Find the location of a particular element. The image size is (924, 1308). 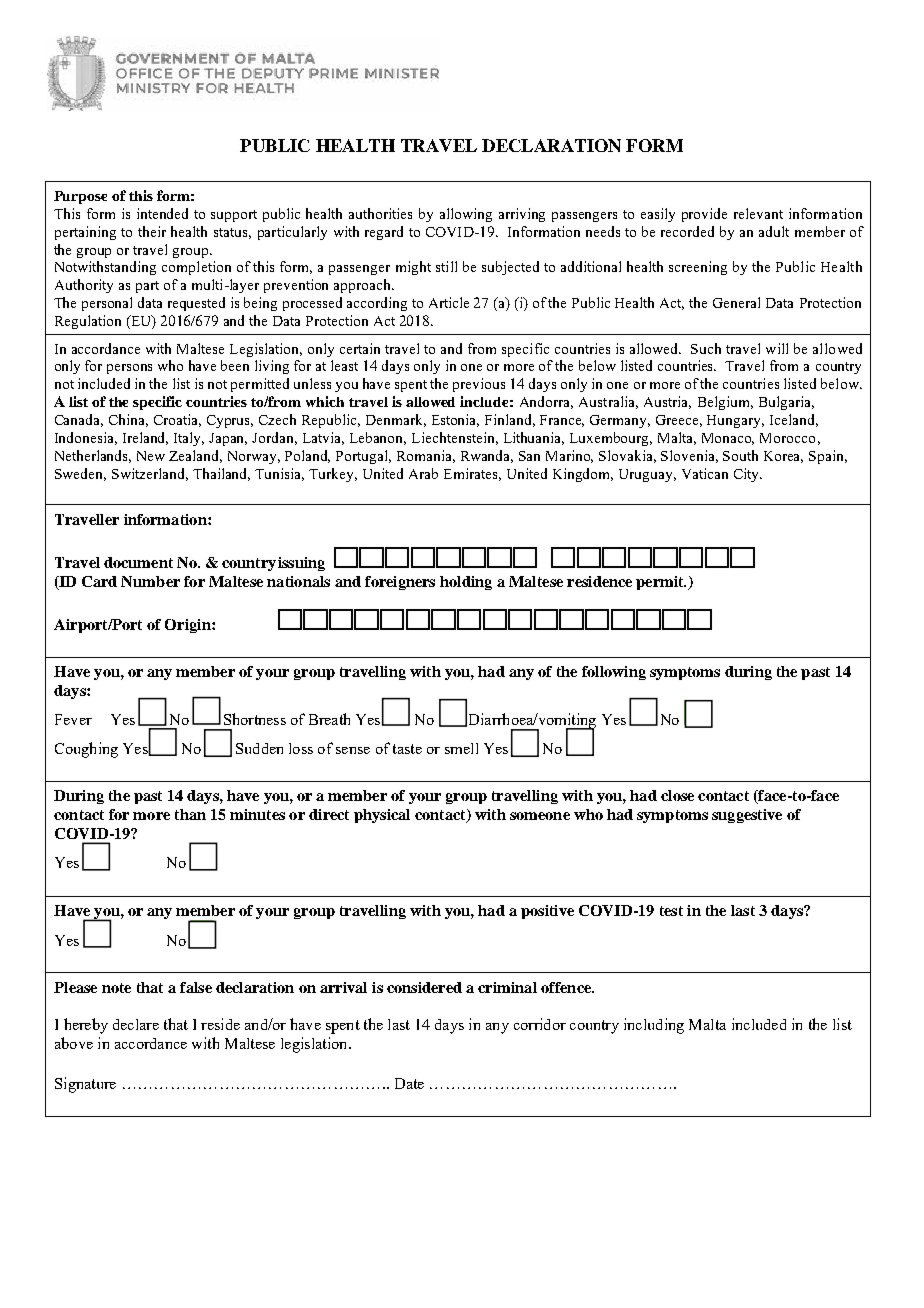

Ireland is located at coordinates (145, 438).
